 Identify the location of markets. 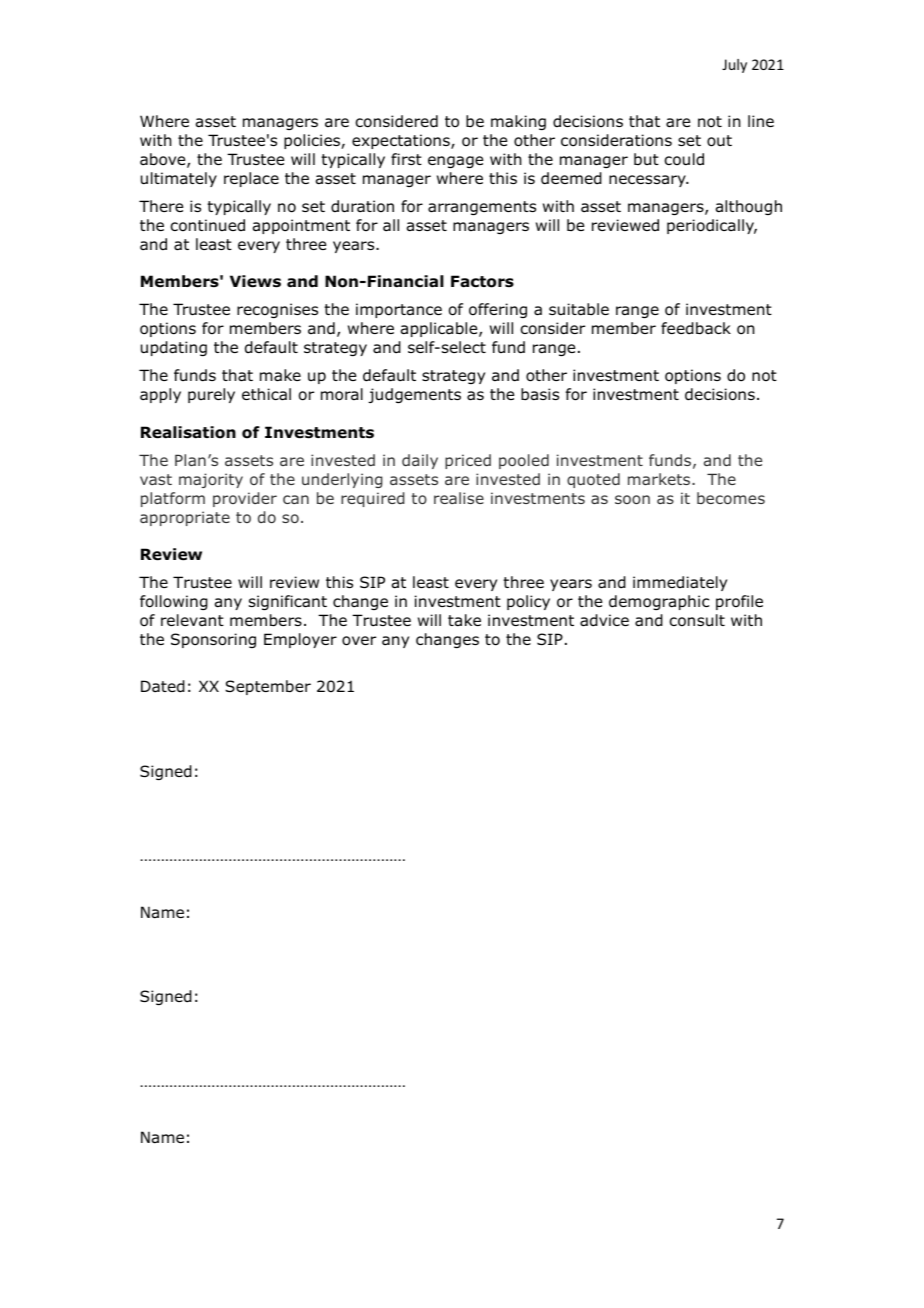
(659, 479).
